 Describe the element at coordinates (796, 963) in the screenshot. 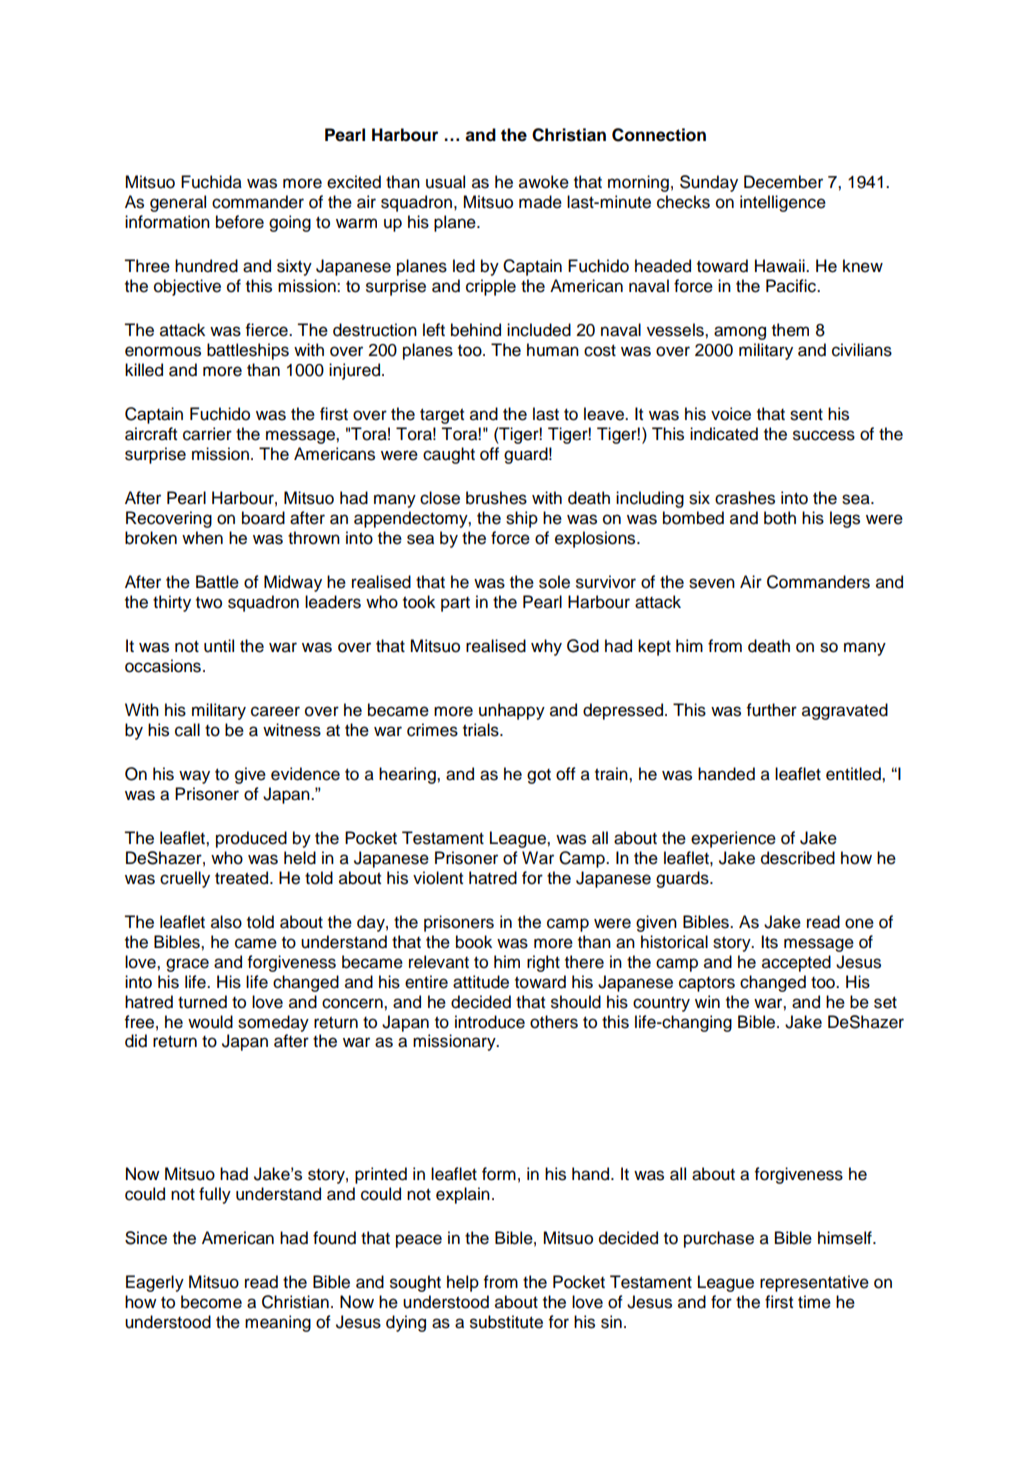

I see `accepted` at that location.
